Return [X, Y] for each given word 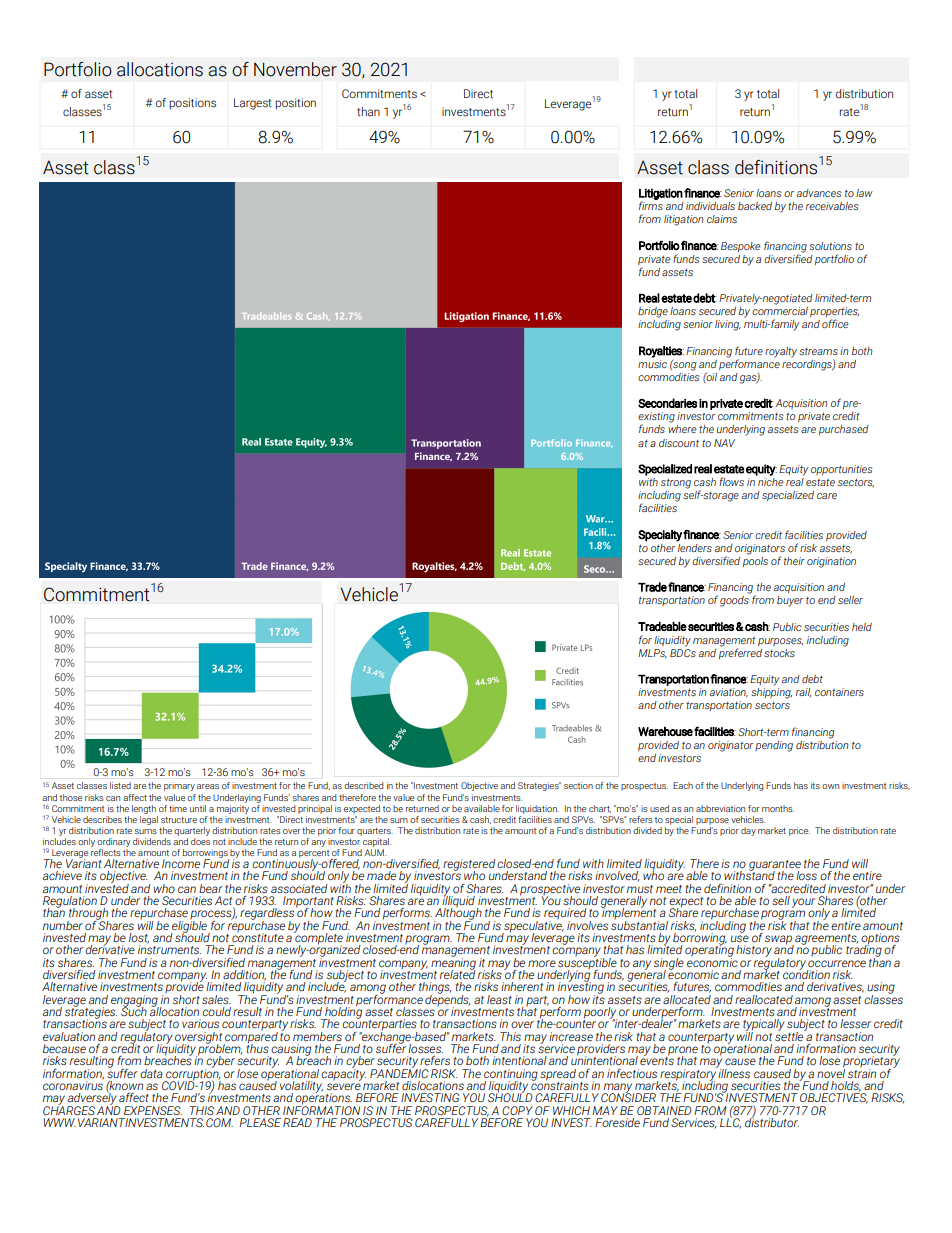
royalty [781, 352]
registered [469, 866]
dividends [152, 841]
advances [819, 193]
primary [179, 786]
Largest [253, 104]
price [799, 831]
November [295, 69]
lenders [694, 546]
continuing [511, 1076]
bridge [653, 312]
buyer [790, 601]
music [652, 362]
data [151, 1073]
